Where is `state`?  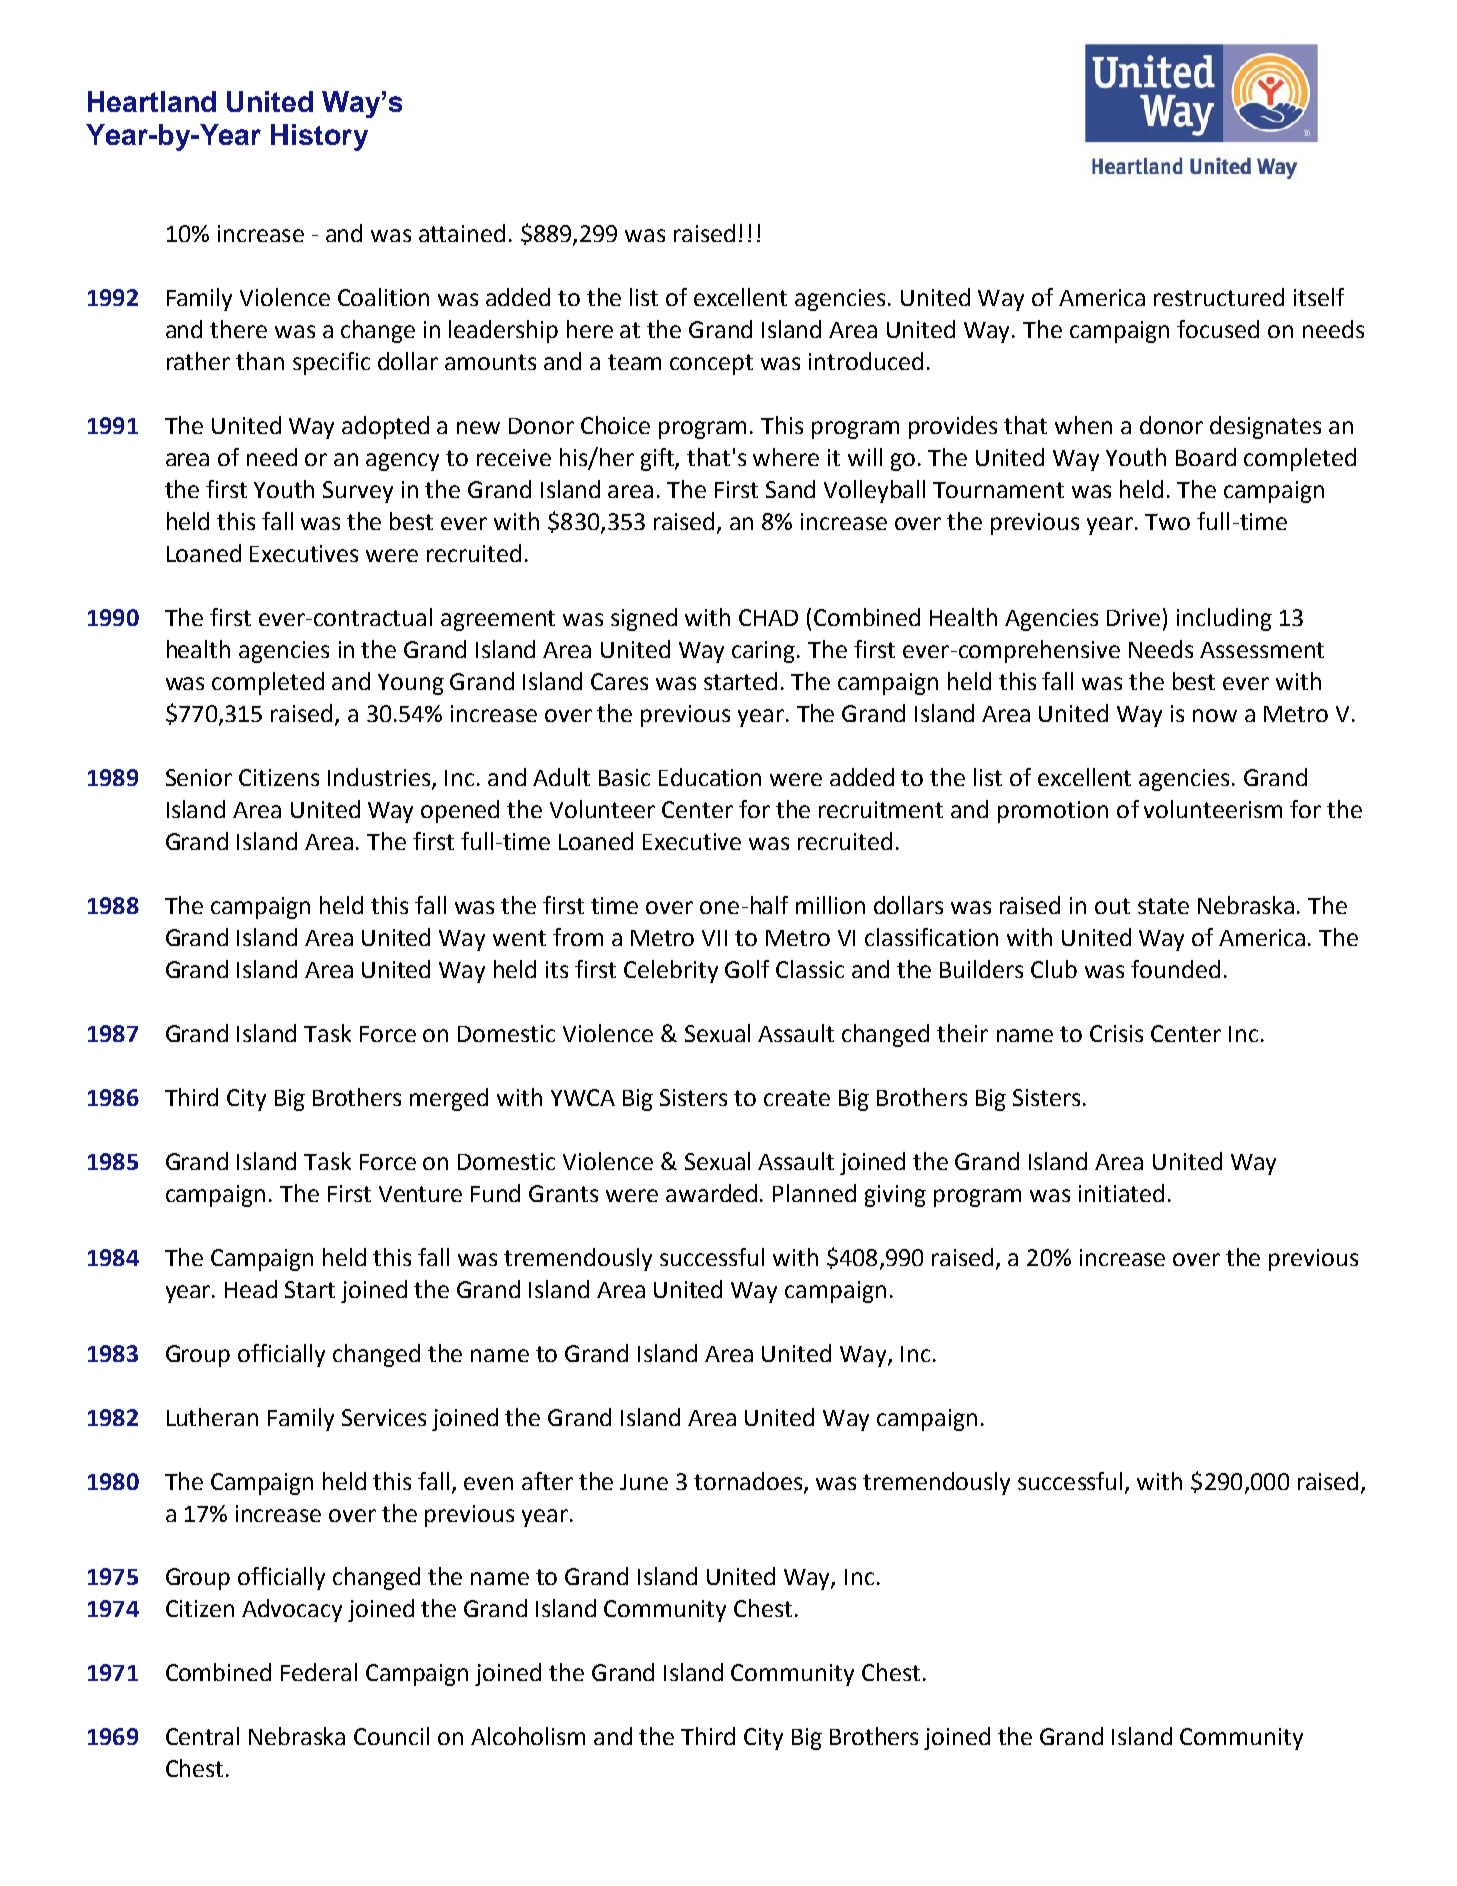
state is located at coordinates (1163, 906).
